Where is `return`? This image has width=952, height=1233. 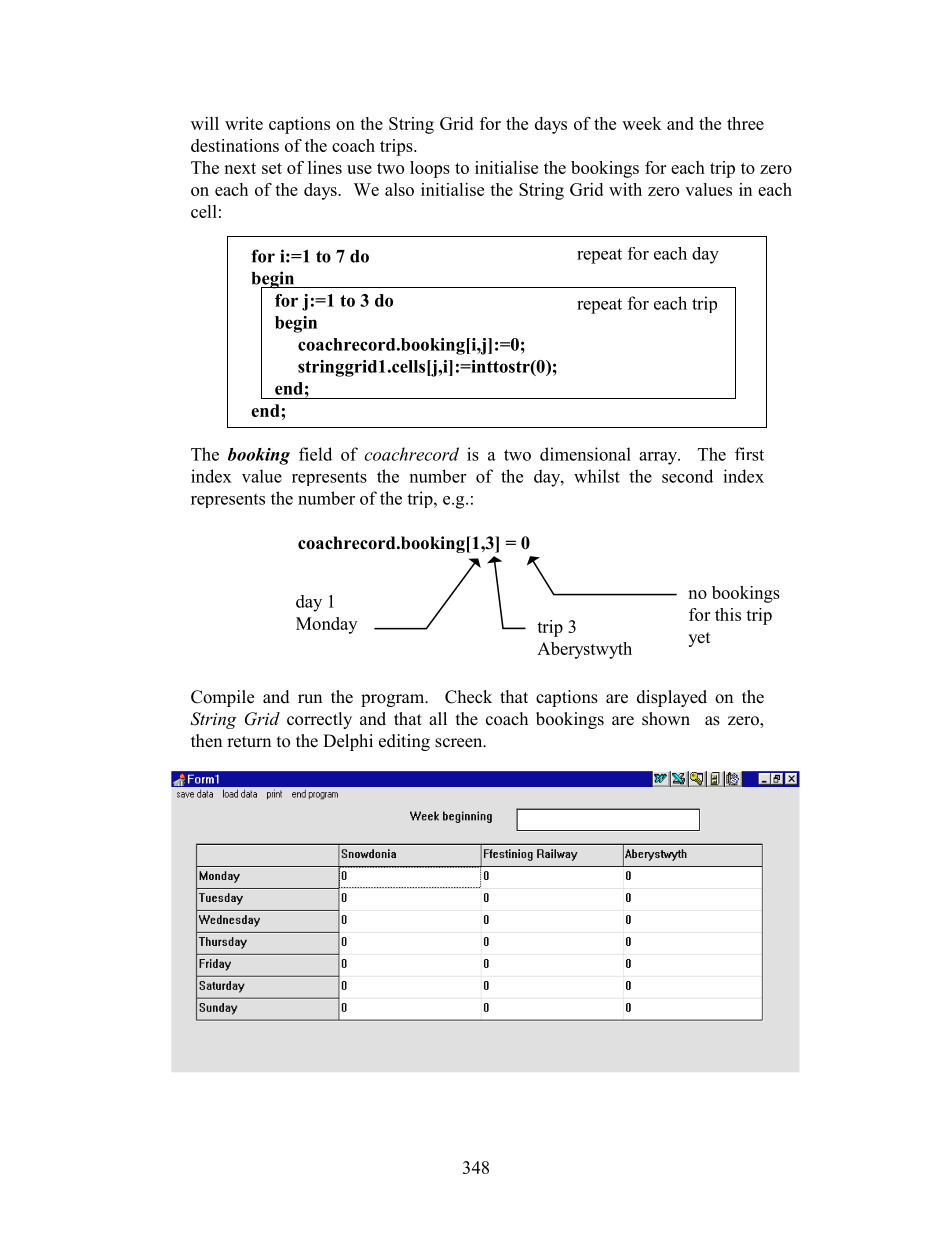
return is located at coordinates (249, 742).
